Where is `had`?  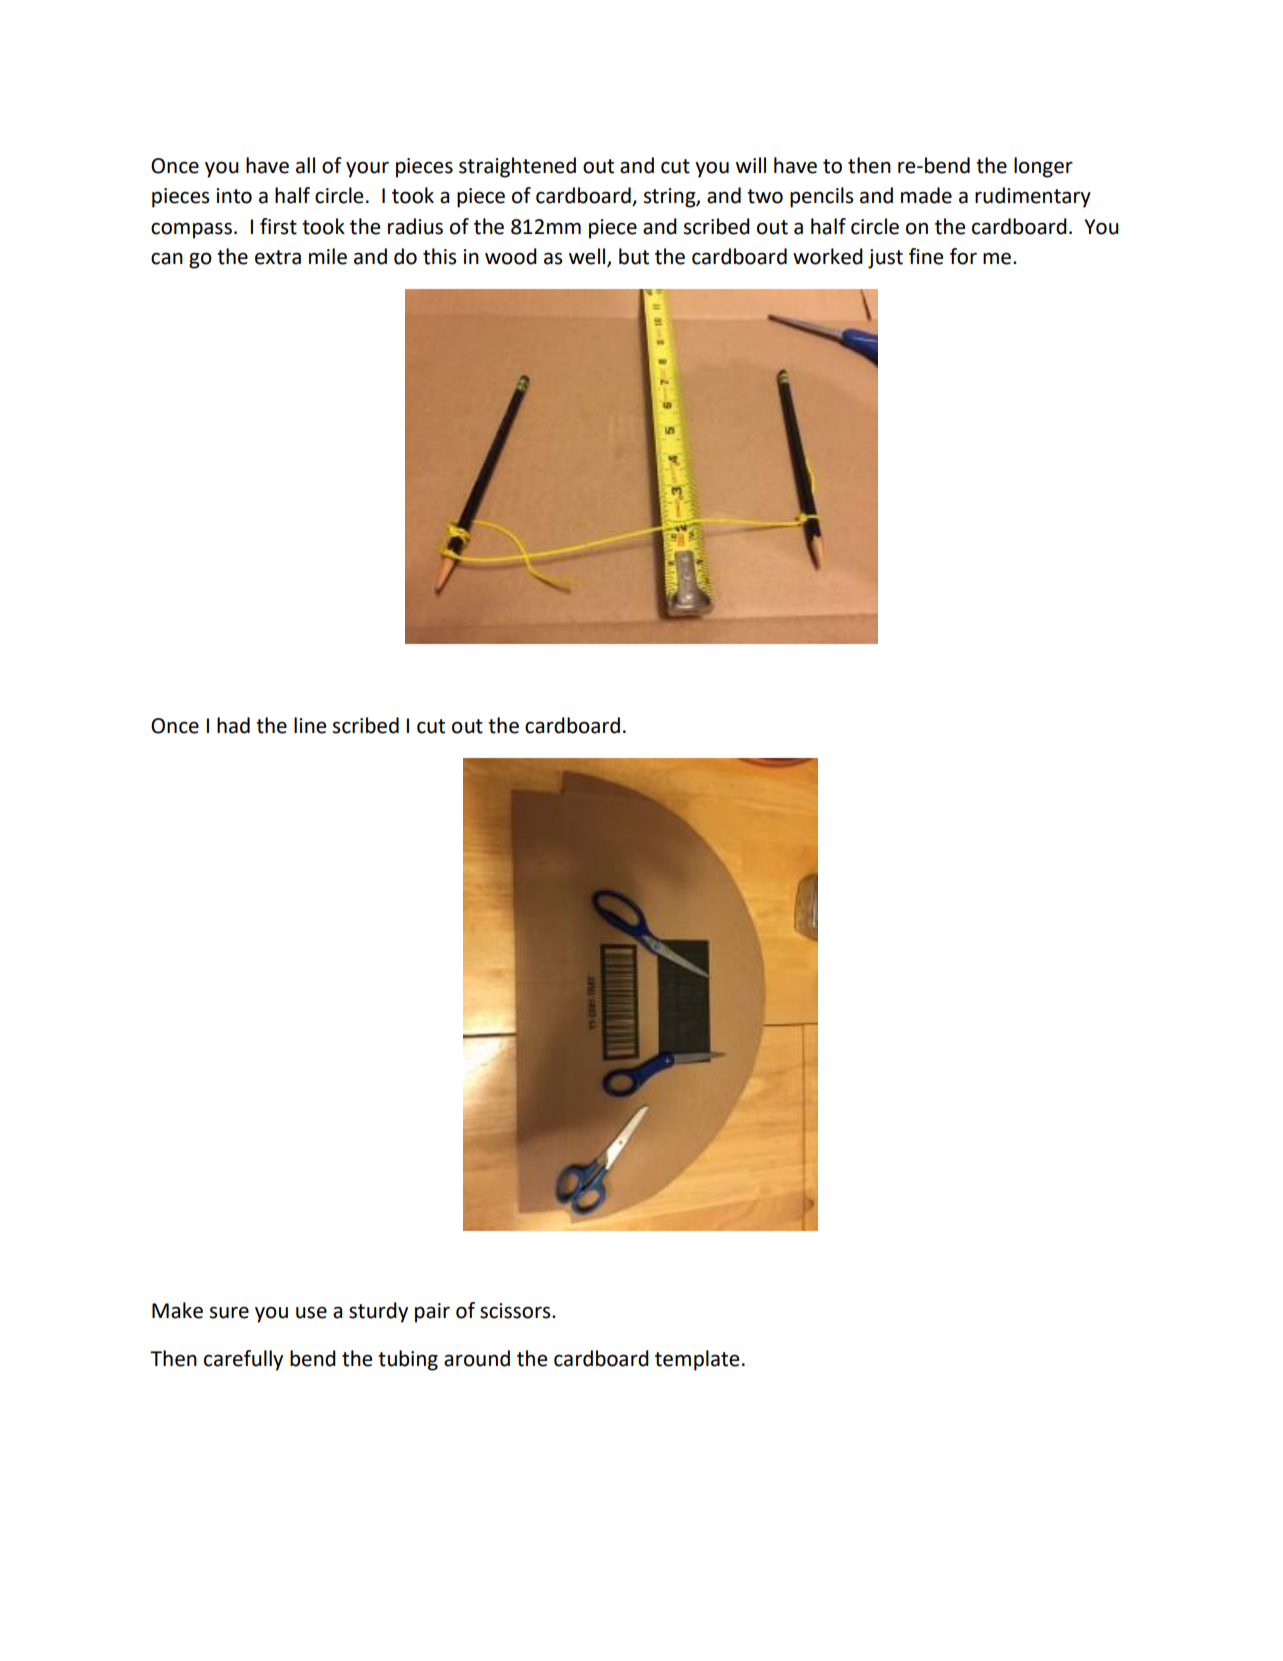 had is located at coordinates (233, 725).
